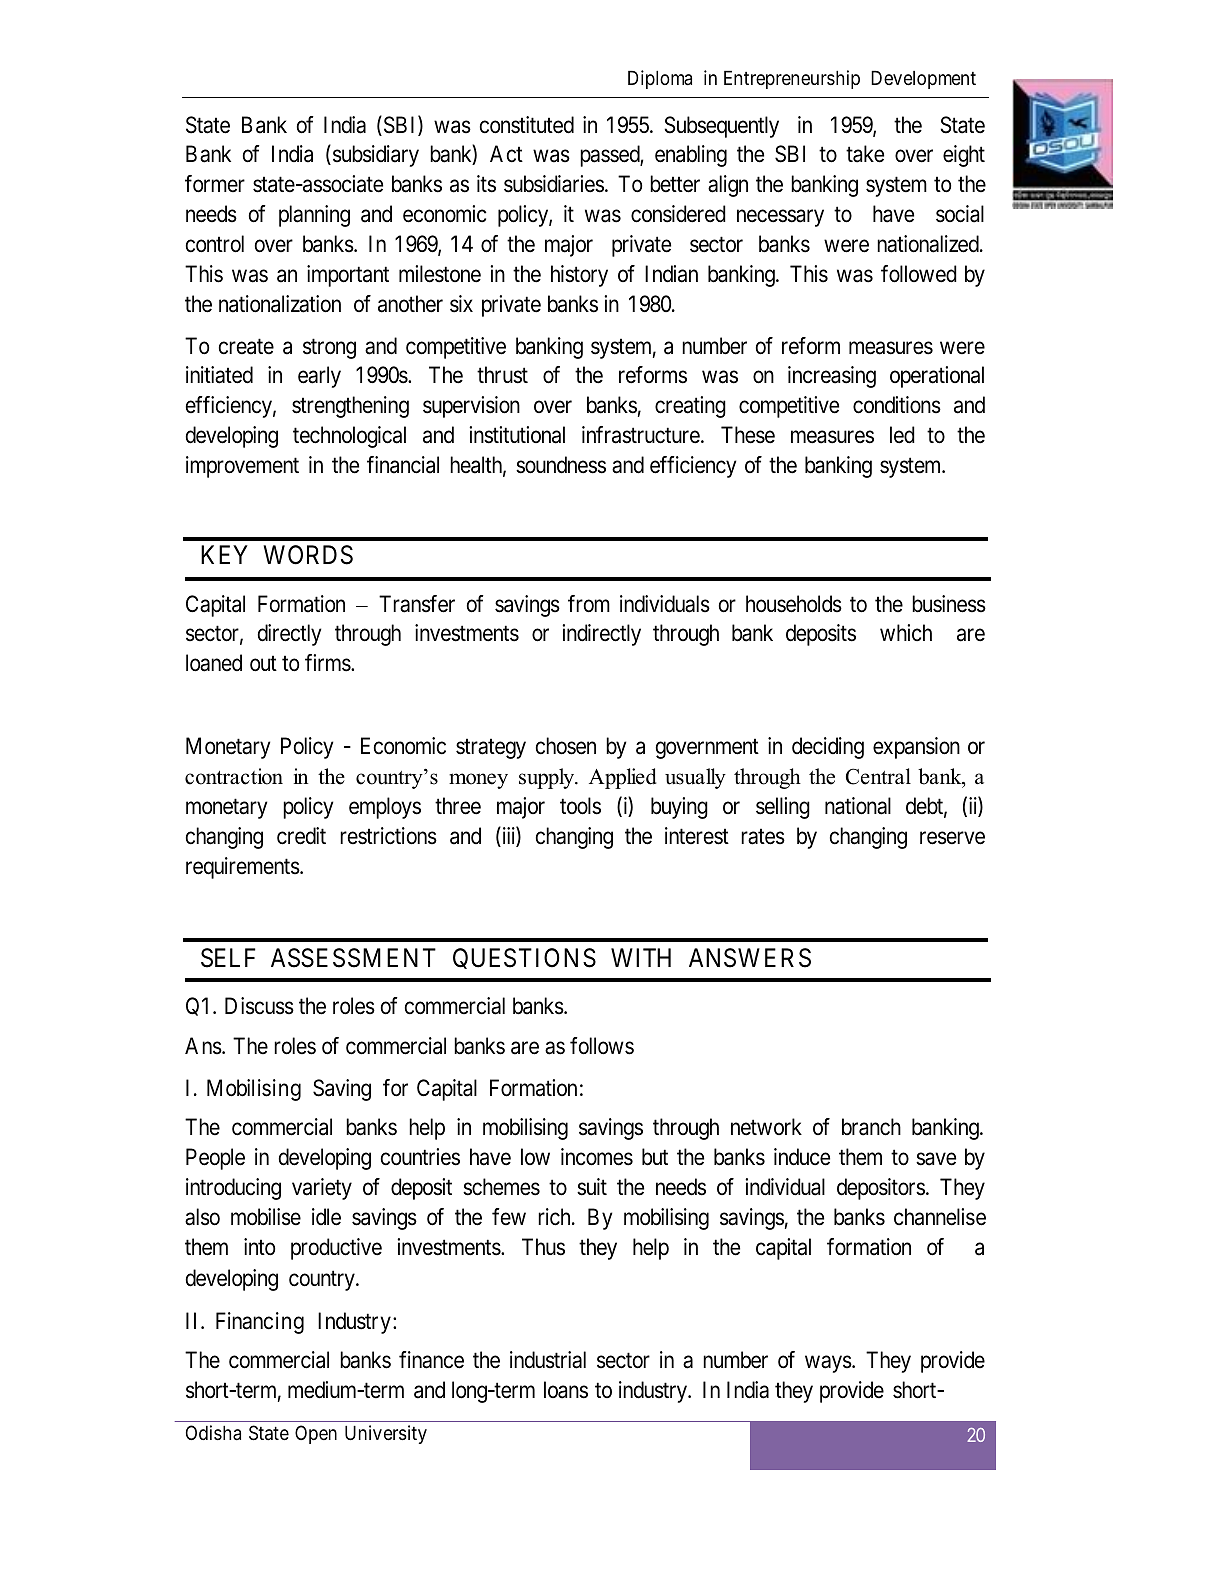 This page has height=1585, width=1225. Describe the element at coordinates (865, 154) in the page. I see `take` at that location.
